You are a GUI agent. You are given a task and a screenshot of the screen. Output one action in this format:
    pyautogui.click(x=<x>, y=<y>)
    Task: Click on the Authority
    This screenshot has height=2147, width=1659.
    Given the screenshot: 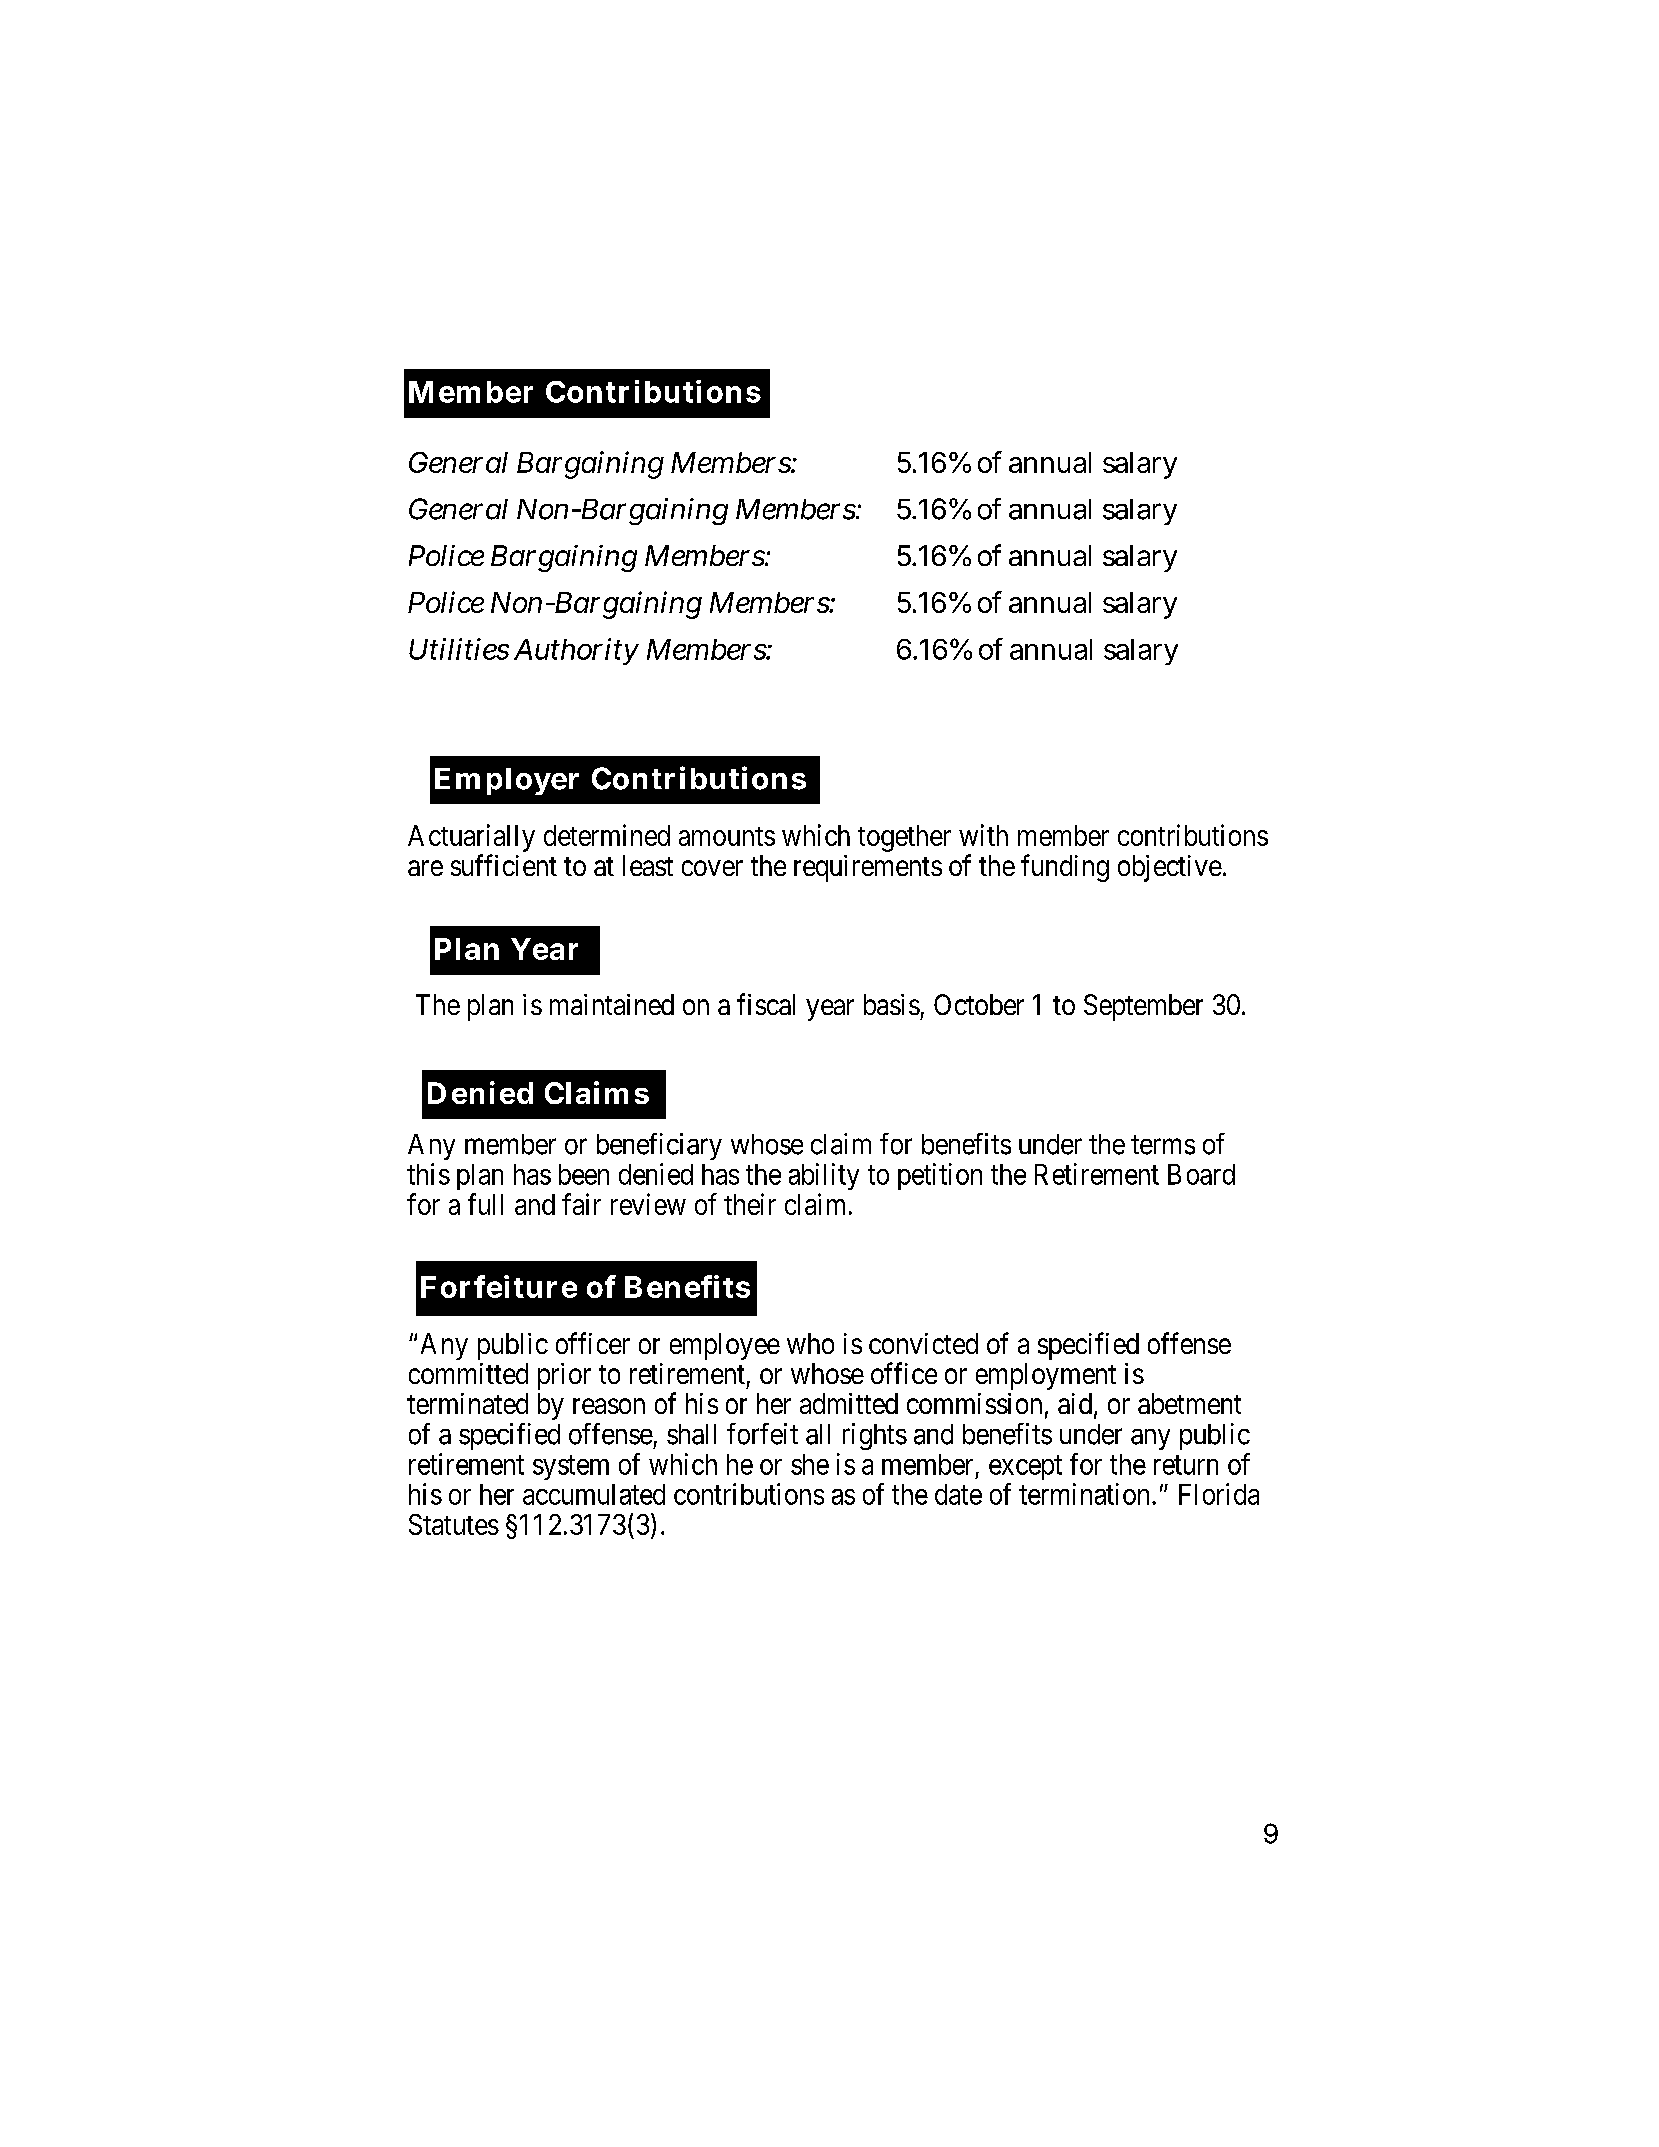 What is the action you would take?
    pyautogui.click(x=576, y=651)
